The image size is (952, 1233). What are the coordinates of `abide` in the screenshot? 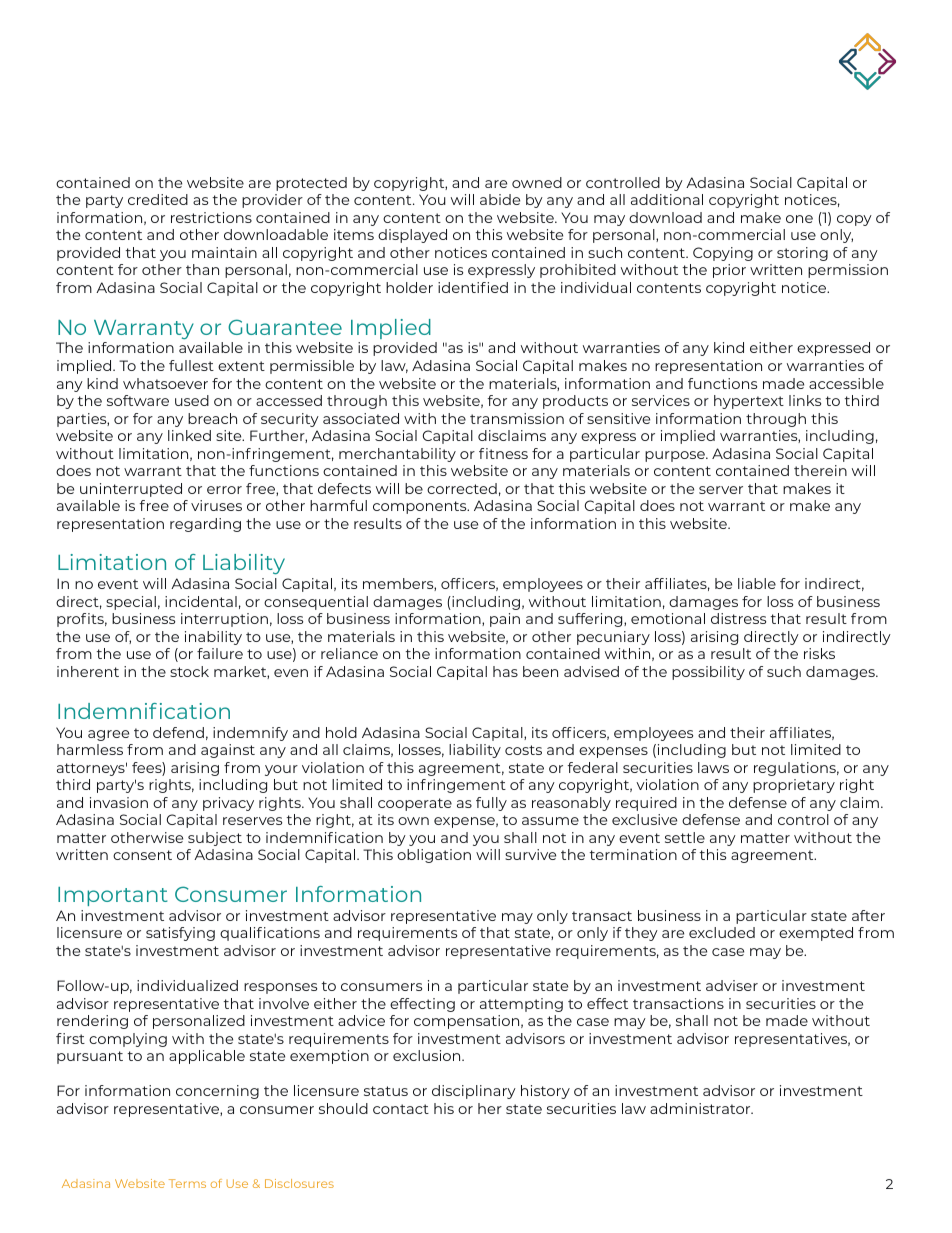 It's located at (500, 199).
